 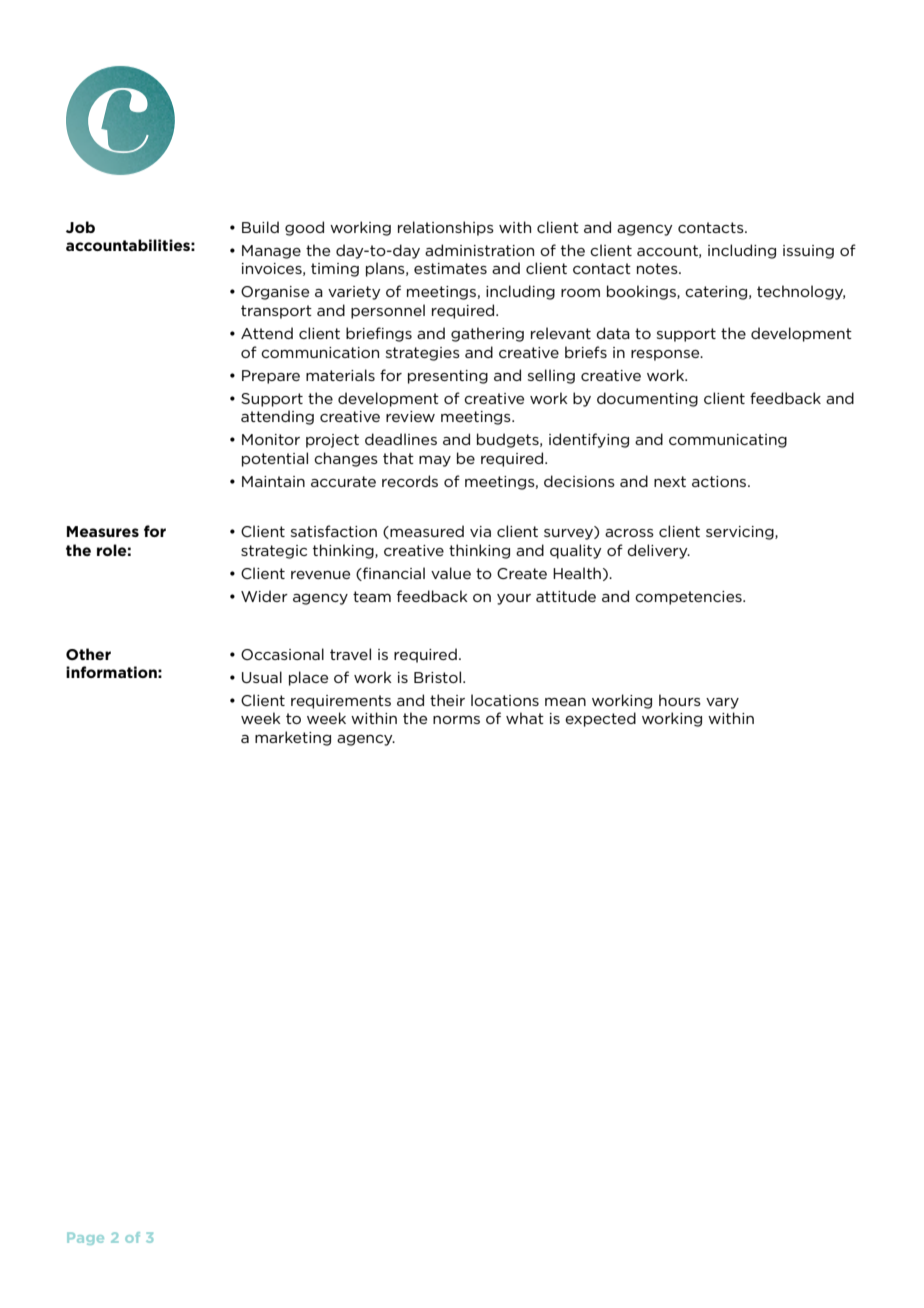 I want to click on estimates, so click(x=450, y=268).
